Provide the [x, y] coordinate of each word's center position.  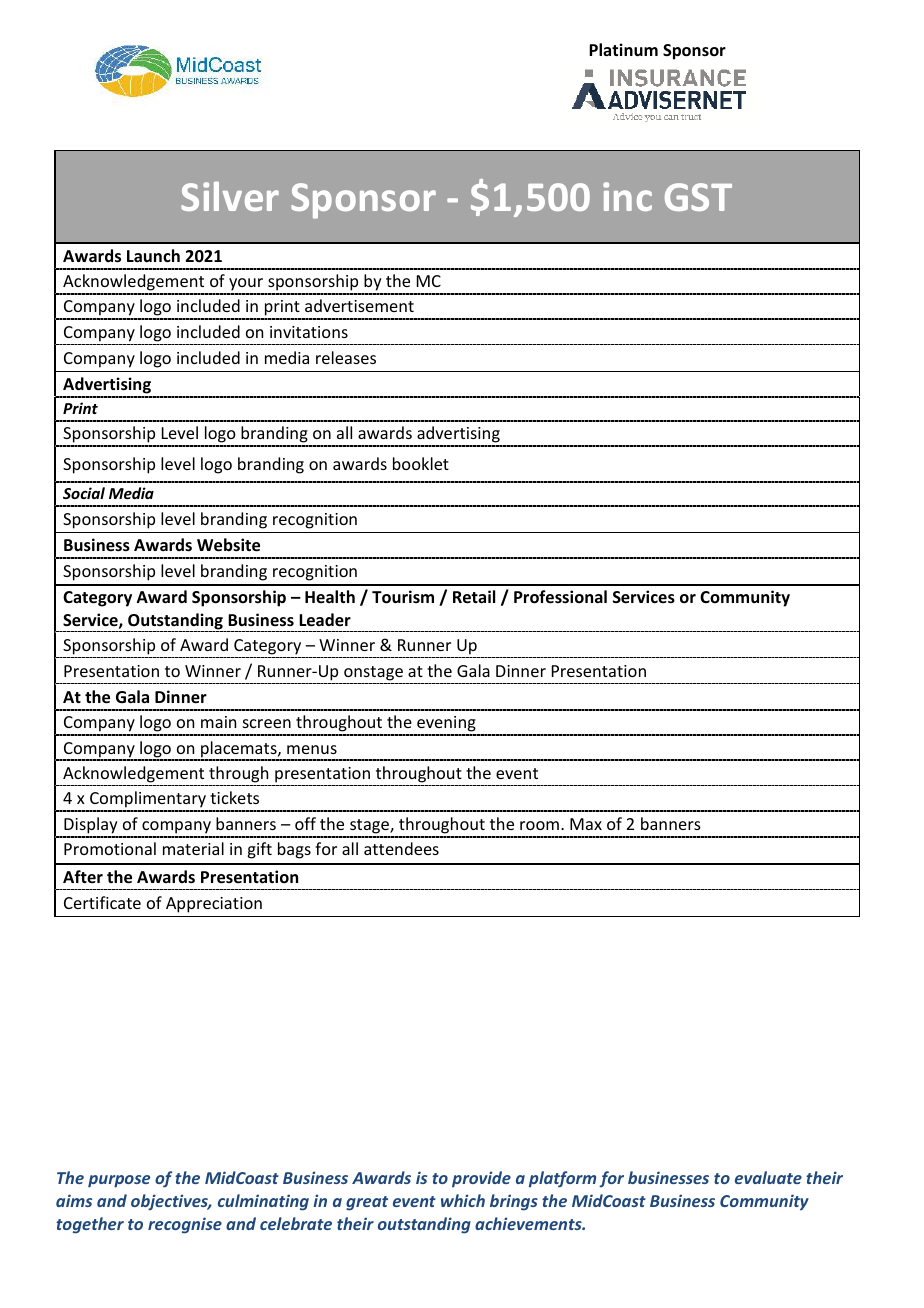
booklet [421, 463]
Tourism [403, 597]
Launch [153, 255]
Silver [230, 196]
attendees [401, 848]
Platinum [623, 50]
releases [346, 357]
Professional [560, 597]
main [218, 722]
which [463, 1200]
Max [586, 824]
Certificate [102, 902]
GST [698, 197]
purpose [119, 1181]
